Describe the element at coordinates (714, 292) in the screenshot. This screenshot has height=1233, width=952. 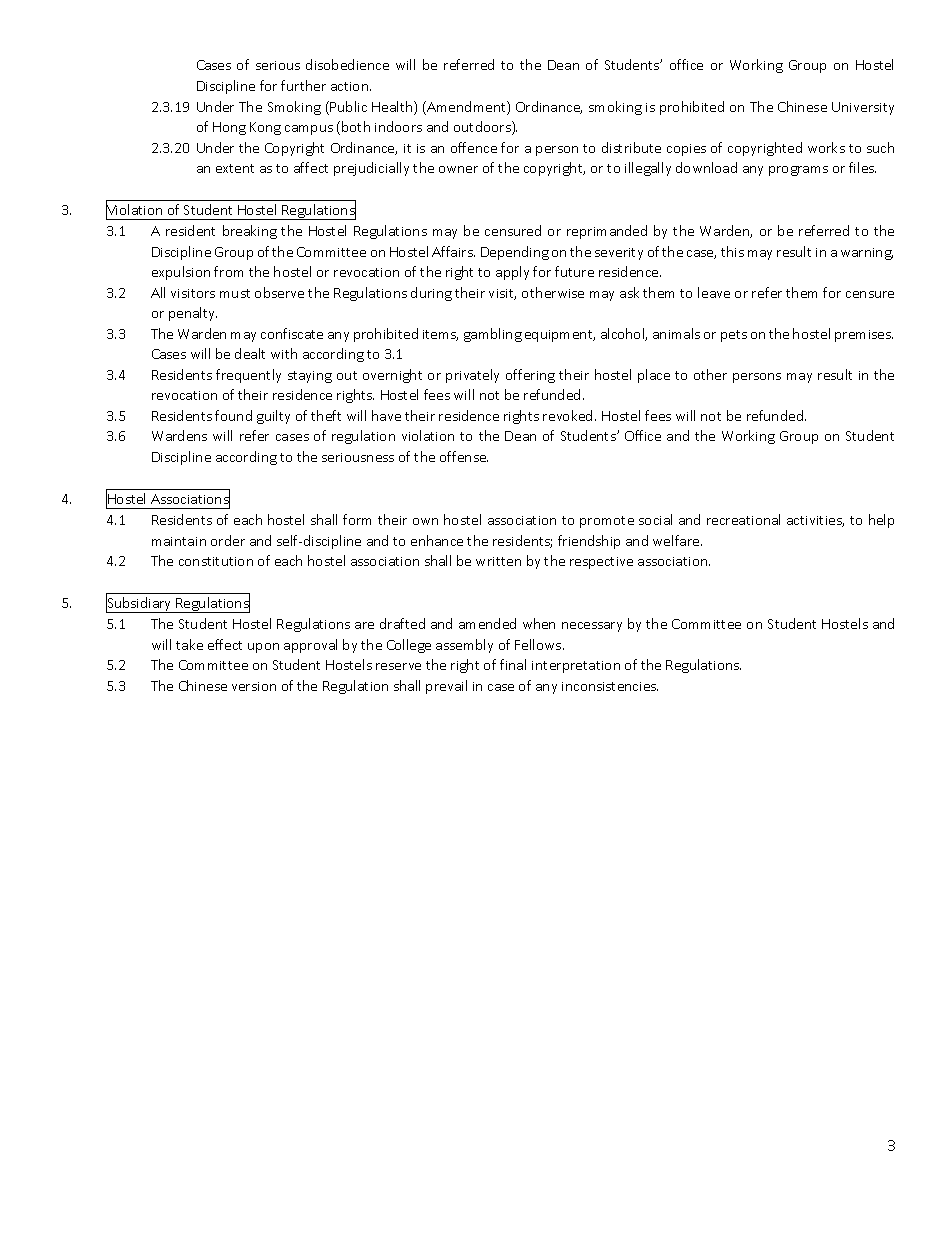
I see `leave` at that location.
